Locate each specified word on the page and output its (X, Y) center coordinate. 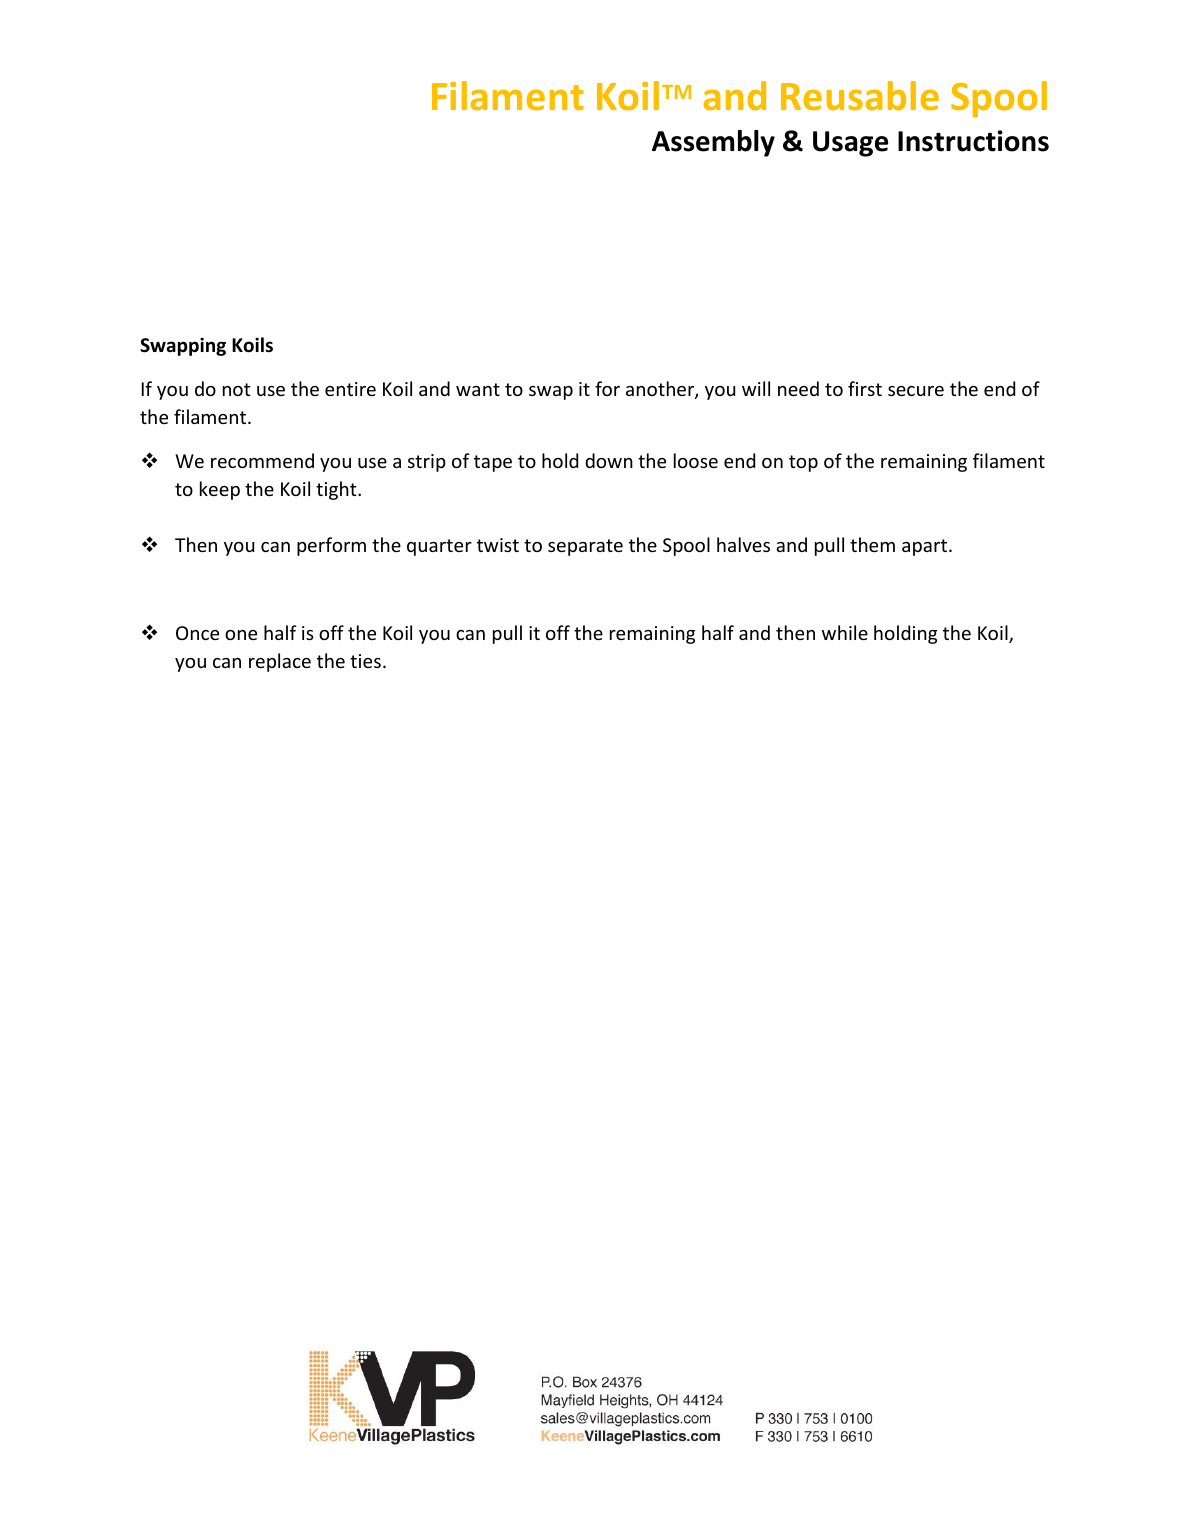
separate (585, 547)
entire (350, 389)
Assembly (713, 143)
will (756, 388)
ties (365, 661)
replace (280, 662)
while (845, 632)
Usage (850, 144)
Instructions (973, 141)
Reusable (860, 96)
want (478, 389)
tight (337, 490)
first (865, 388)
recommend (262, 460)
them (872, 544)
